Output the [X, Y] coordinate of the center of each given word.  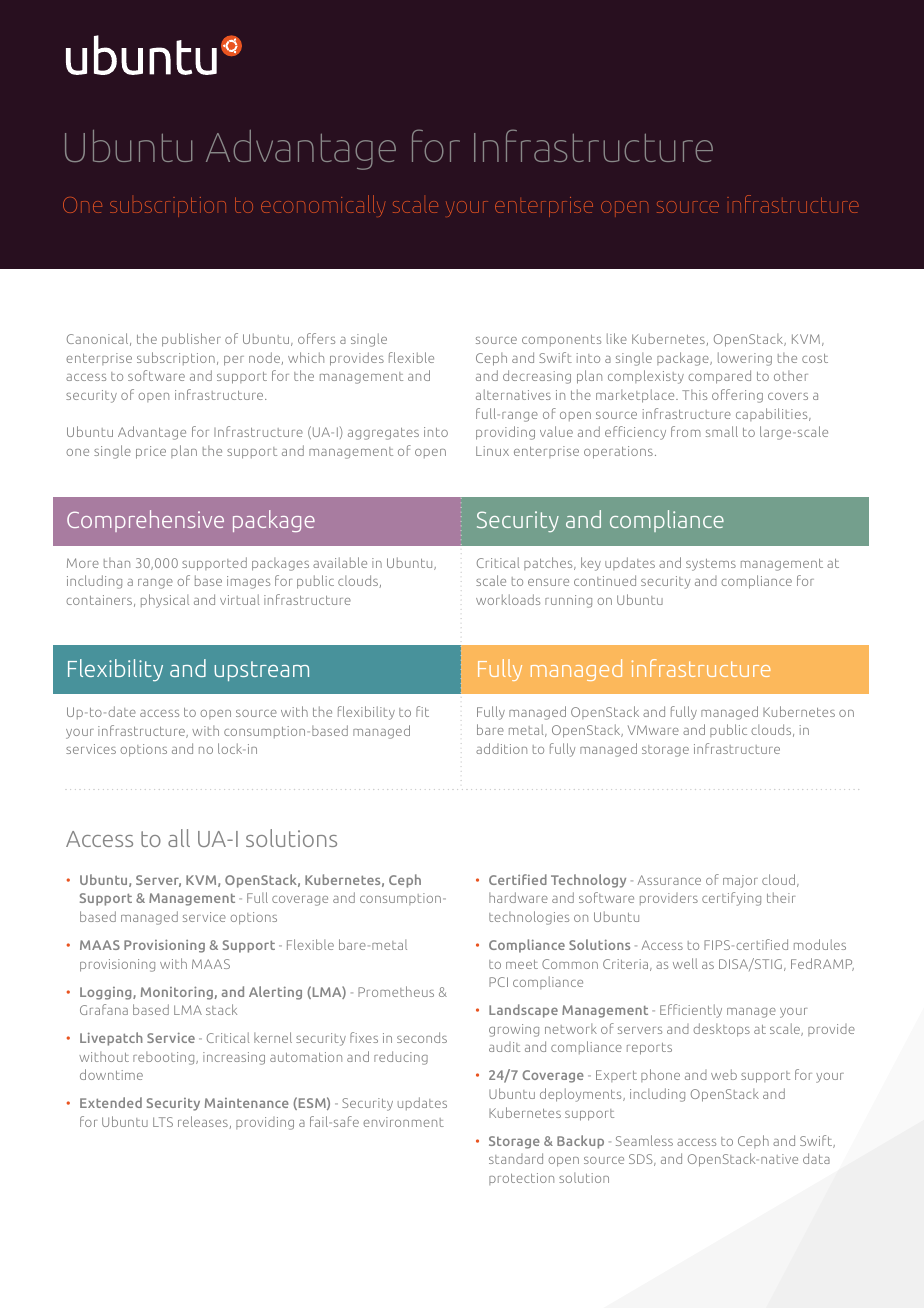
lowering [745, 359]
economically [323, 206]
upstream [261, 671]
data [816, 1158]
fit [422, 711]
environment [403, 1122]
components [561, 340]
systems [711, 565]
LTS [163, 1122]
